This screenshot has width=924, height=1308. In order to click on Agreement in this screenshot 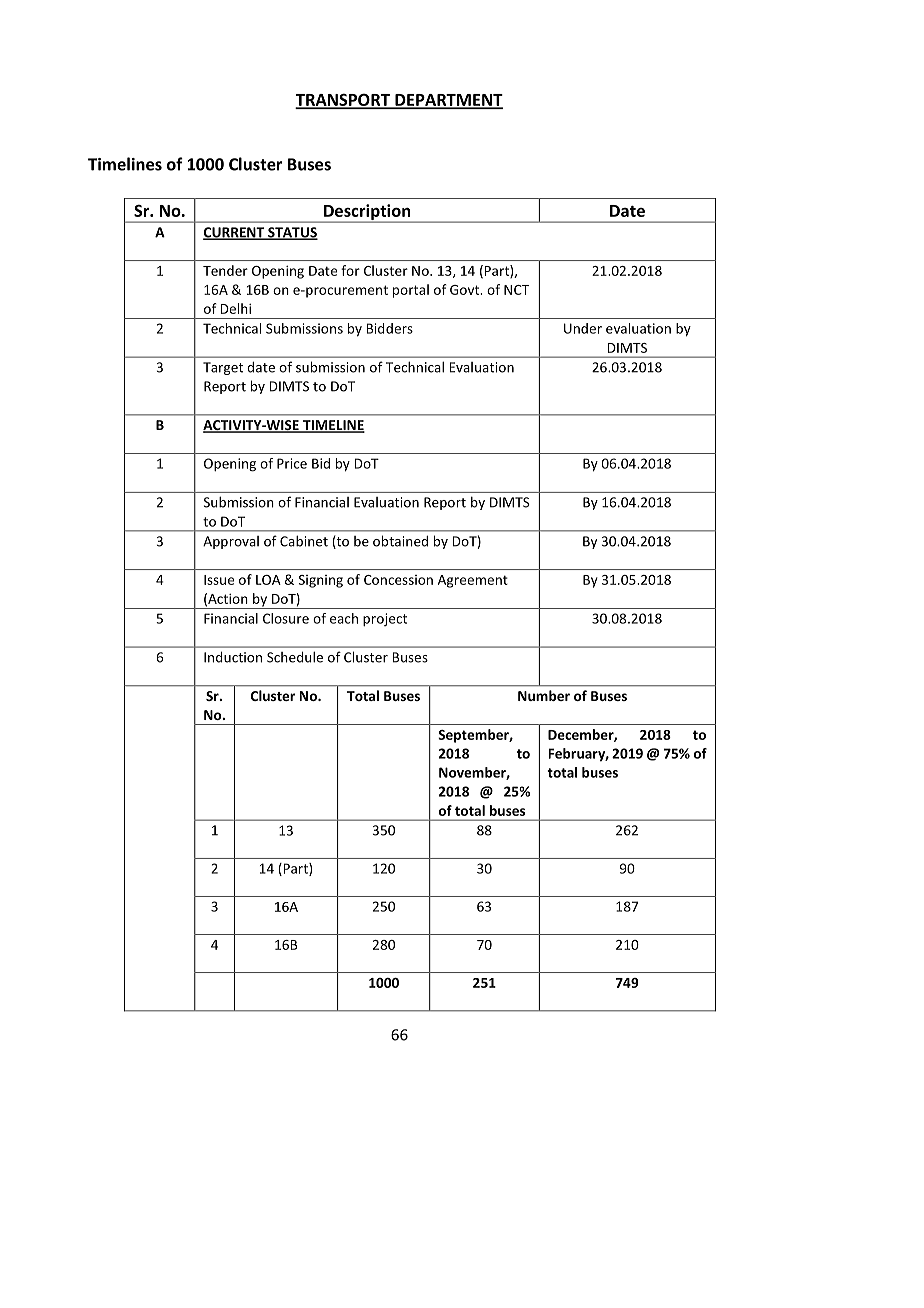, I will do `click(473, 581)`.
